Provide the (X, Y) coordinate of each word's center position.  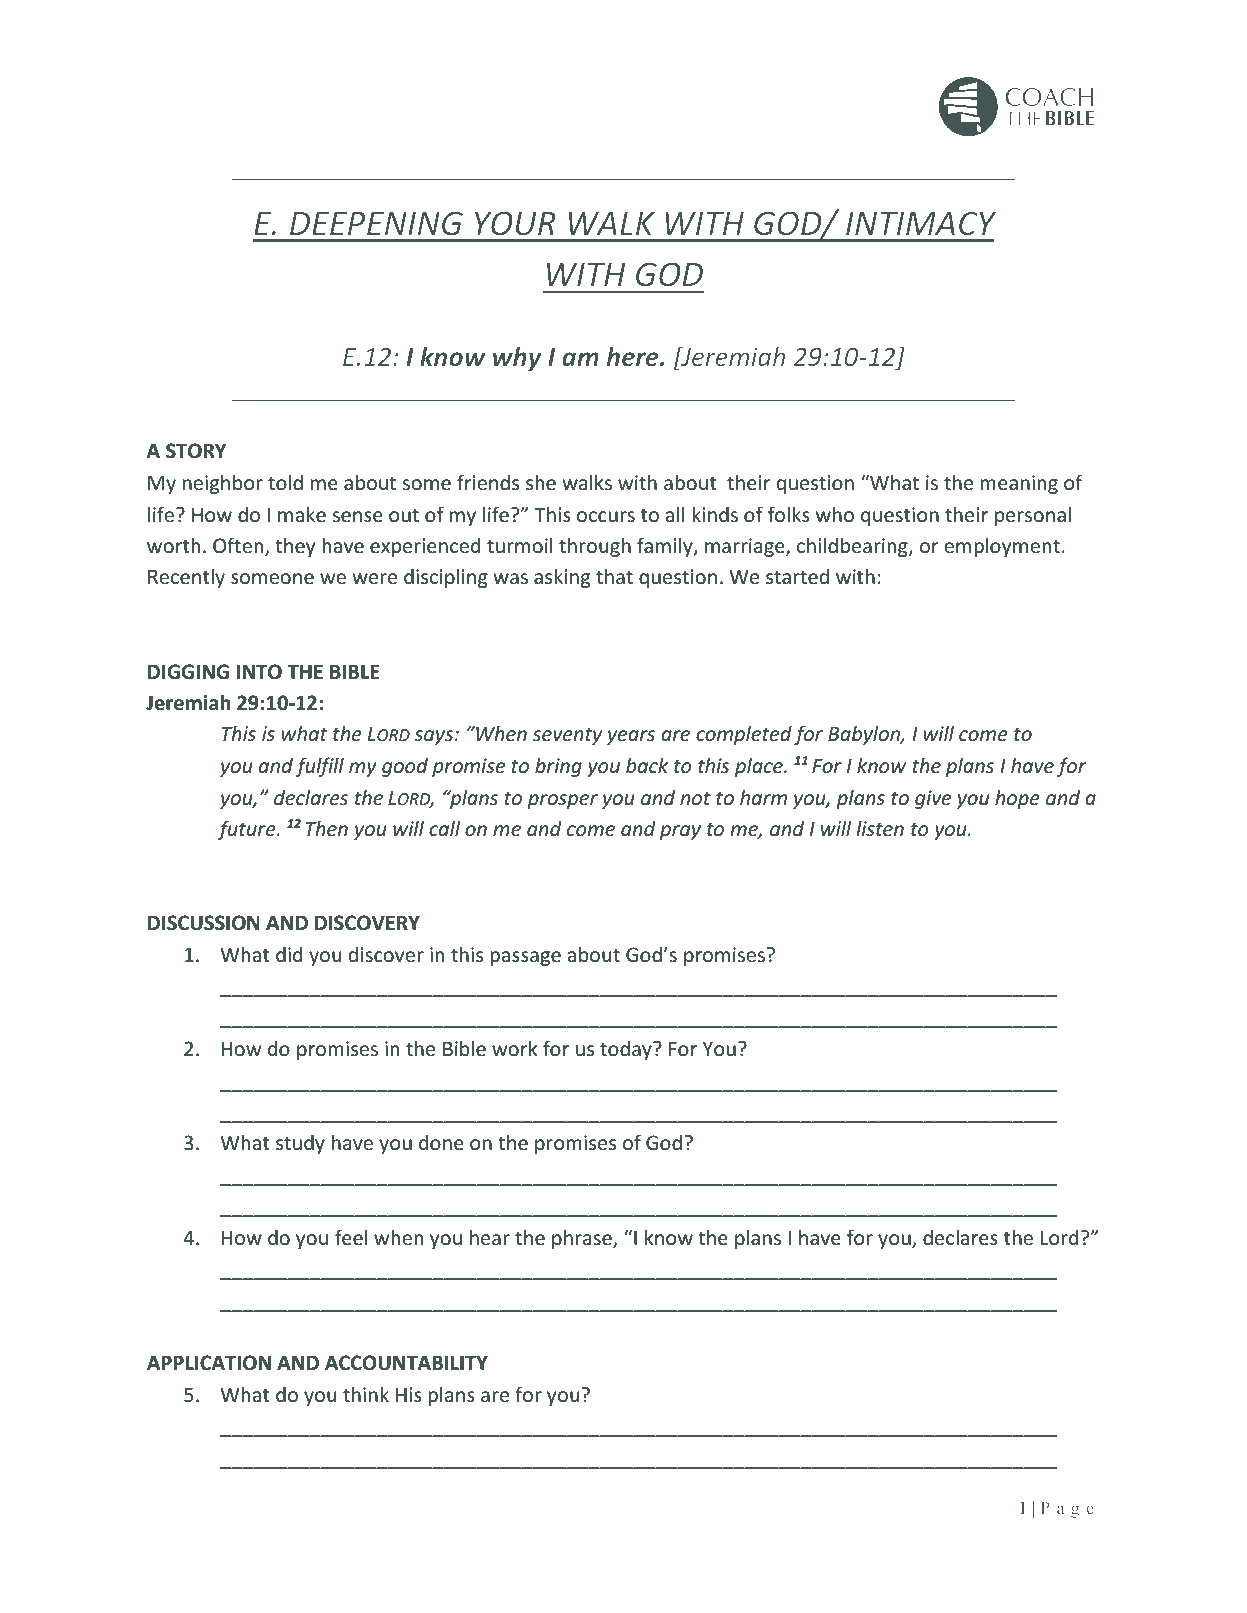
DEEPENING (376, 223)
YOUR (515, 223)
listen (880, 828)
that (614, 576)
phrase (583, 1239)
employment (1002, 547)
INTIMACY (921, 223)
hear (490, 1237)
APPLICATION (209, 1363)
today (627, 1050)
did (289, 954)
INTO (259, 672)
